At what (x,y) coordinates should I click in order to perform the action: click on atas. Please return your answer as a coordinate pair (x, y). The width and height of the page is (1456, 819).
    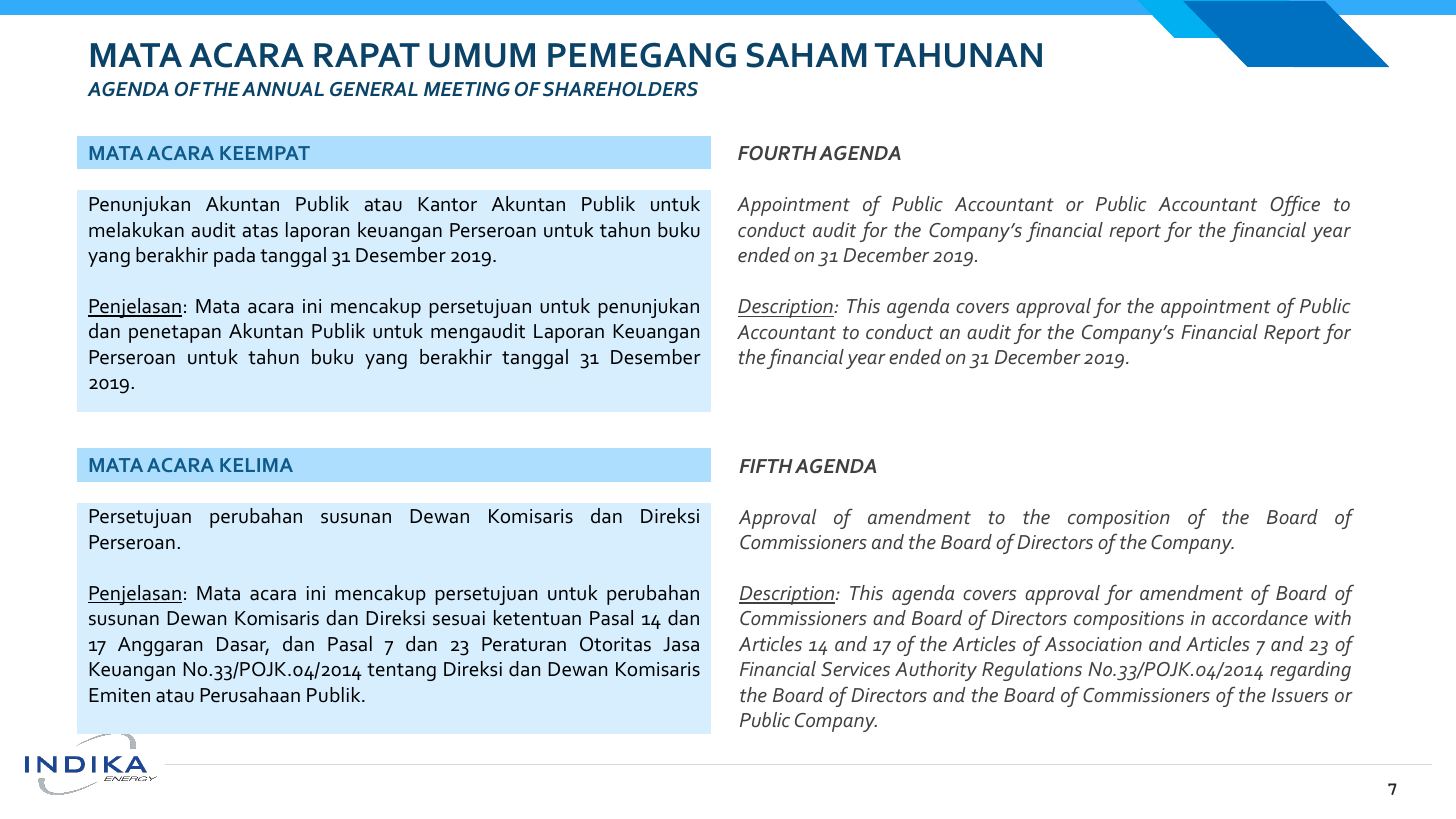
    Looking at the image, I should click on (260, 231).
